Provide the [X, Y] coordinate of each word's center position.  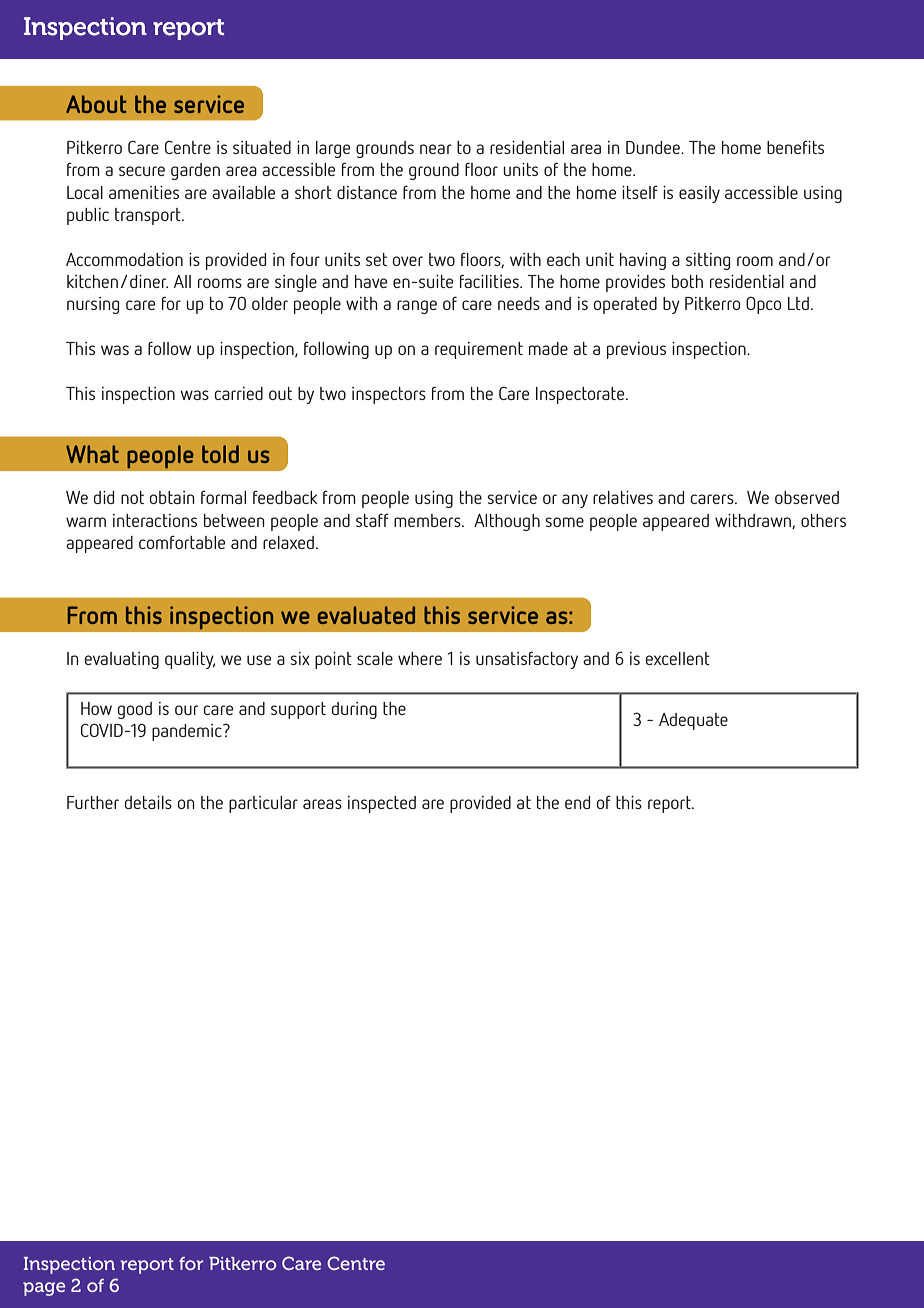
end [577, 802]
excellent [678, 658]
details [148, 802]
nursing [93, 305]
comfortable [182, 542]
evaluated [366, 615]
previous [636, 350]
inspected [382, 804]
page [44, 1289]
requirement [479, 350]
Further [93, 802]
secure [142, 171]
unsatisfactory [527, 660]
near [436, 149]
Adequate [693, 721]
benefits [795, 147]
